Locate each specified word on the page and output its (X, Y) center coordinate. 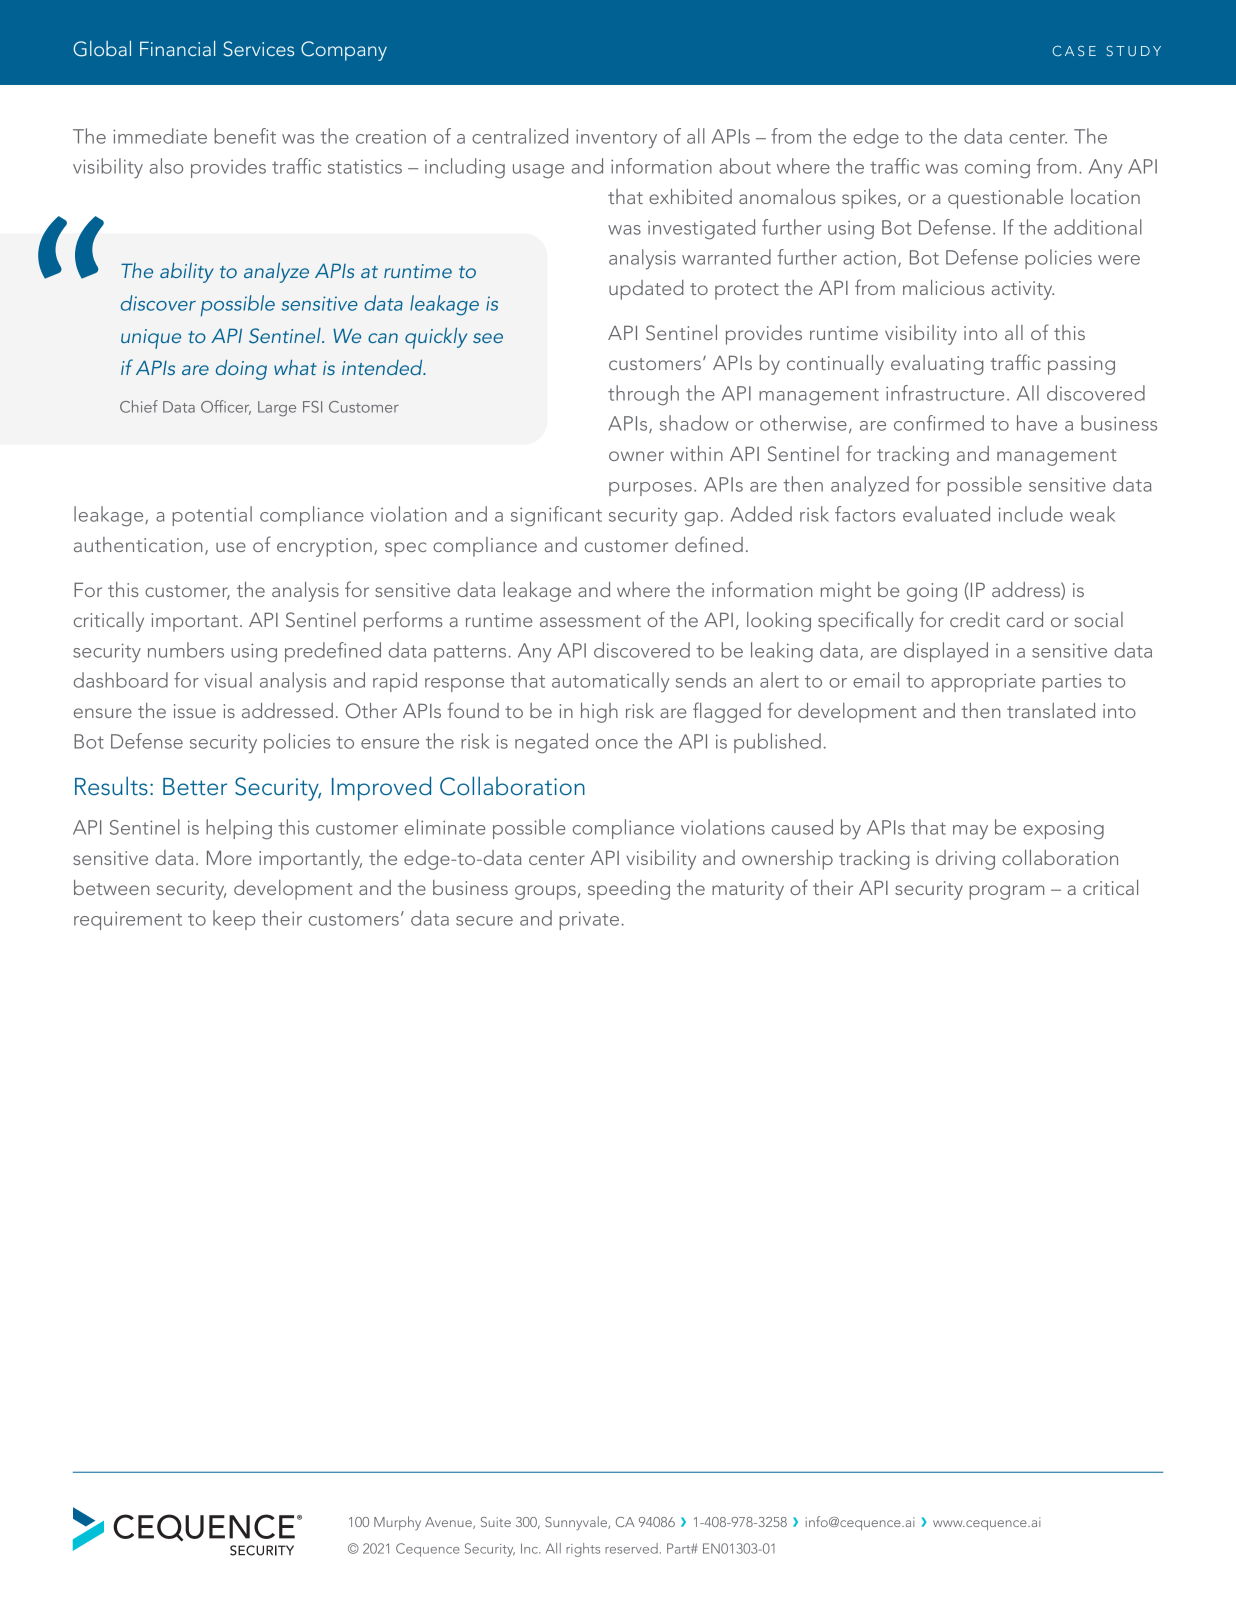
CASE (1074, 51)
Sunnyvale (577, 1523)
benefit (245, 136)
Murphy (397, 1523)
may (970, 832)
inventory (616, 138)
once (617, 744)
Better (195, 787)
